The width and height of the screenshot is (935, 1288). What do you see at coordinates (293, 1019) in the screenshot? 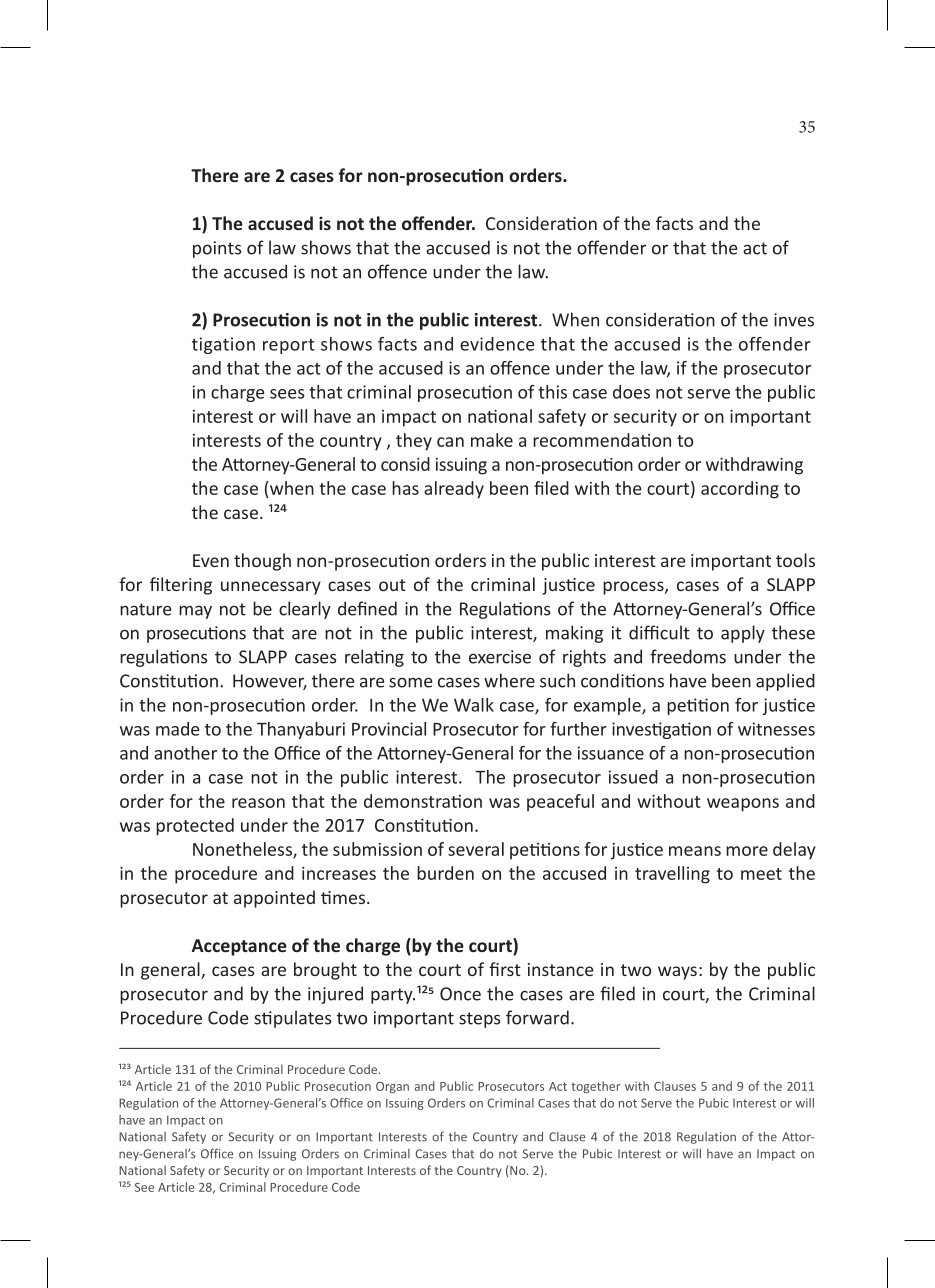
I see `stipulates` at bounding box center [293, 1019].
